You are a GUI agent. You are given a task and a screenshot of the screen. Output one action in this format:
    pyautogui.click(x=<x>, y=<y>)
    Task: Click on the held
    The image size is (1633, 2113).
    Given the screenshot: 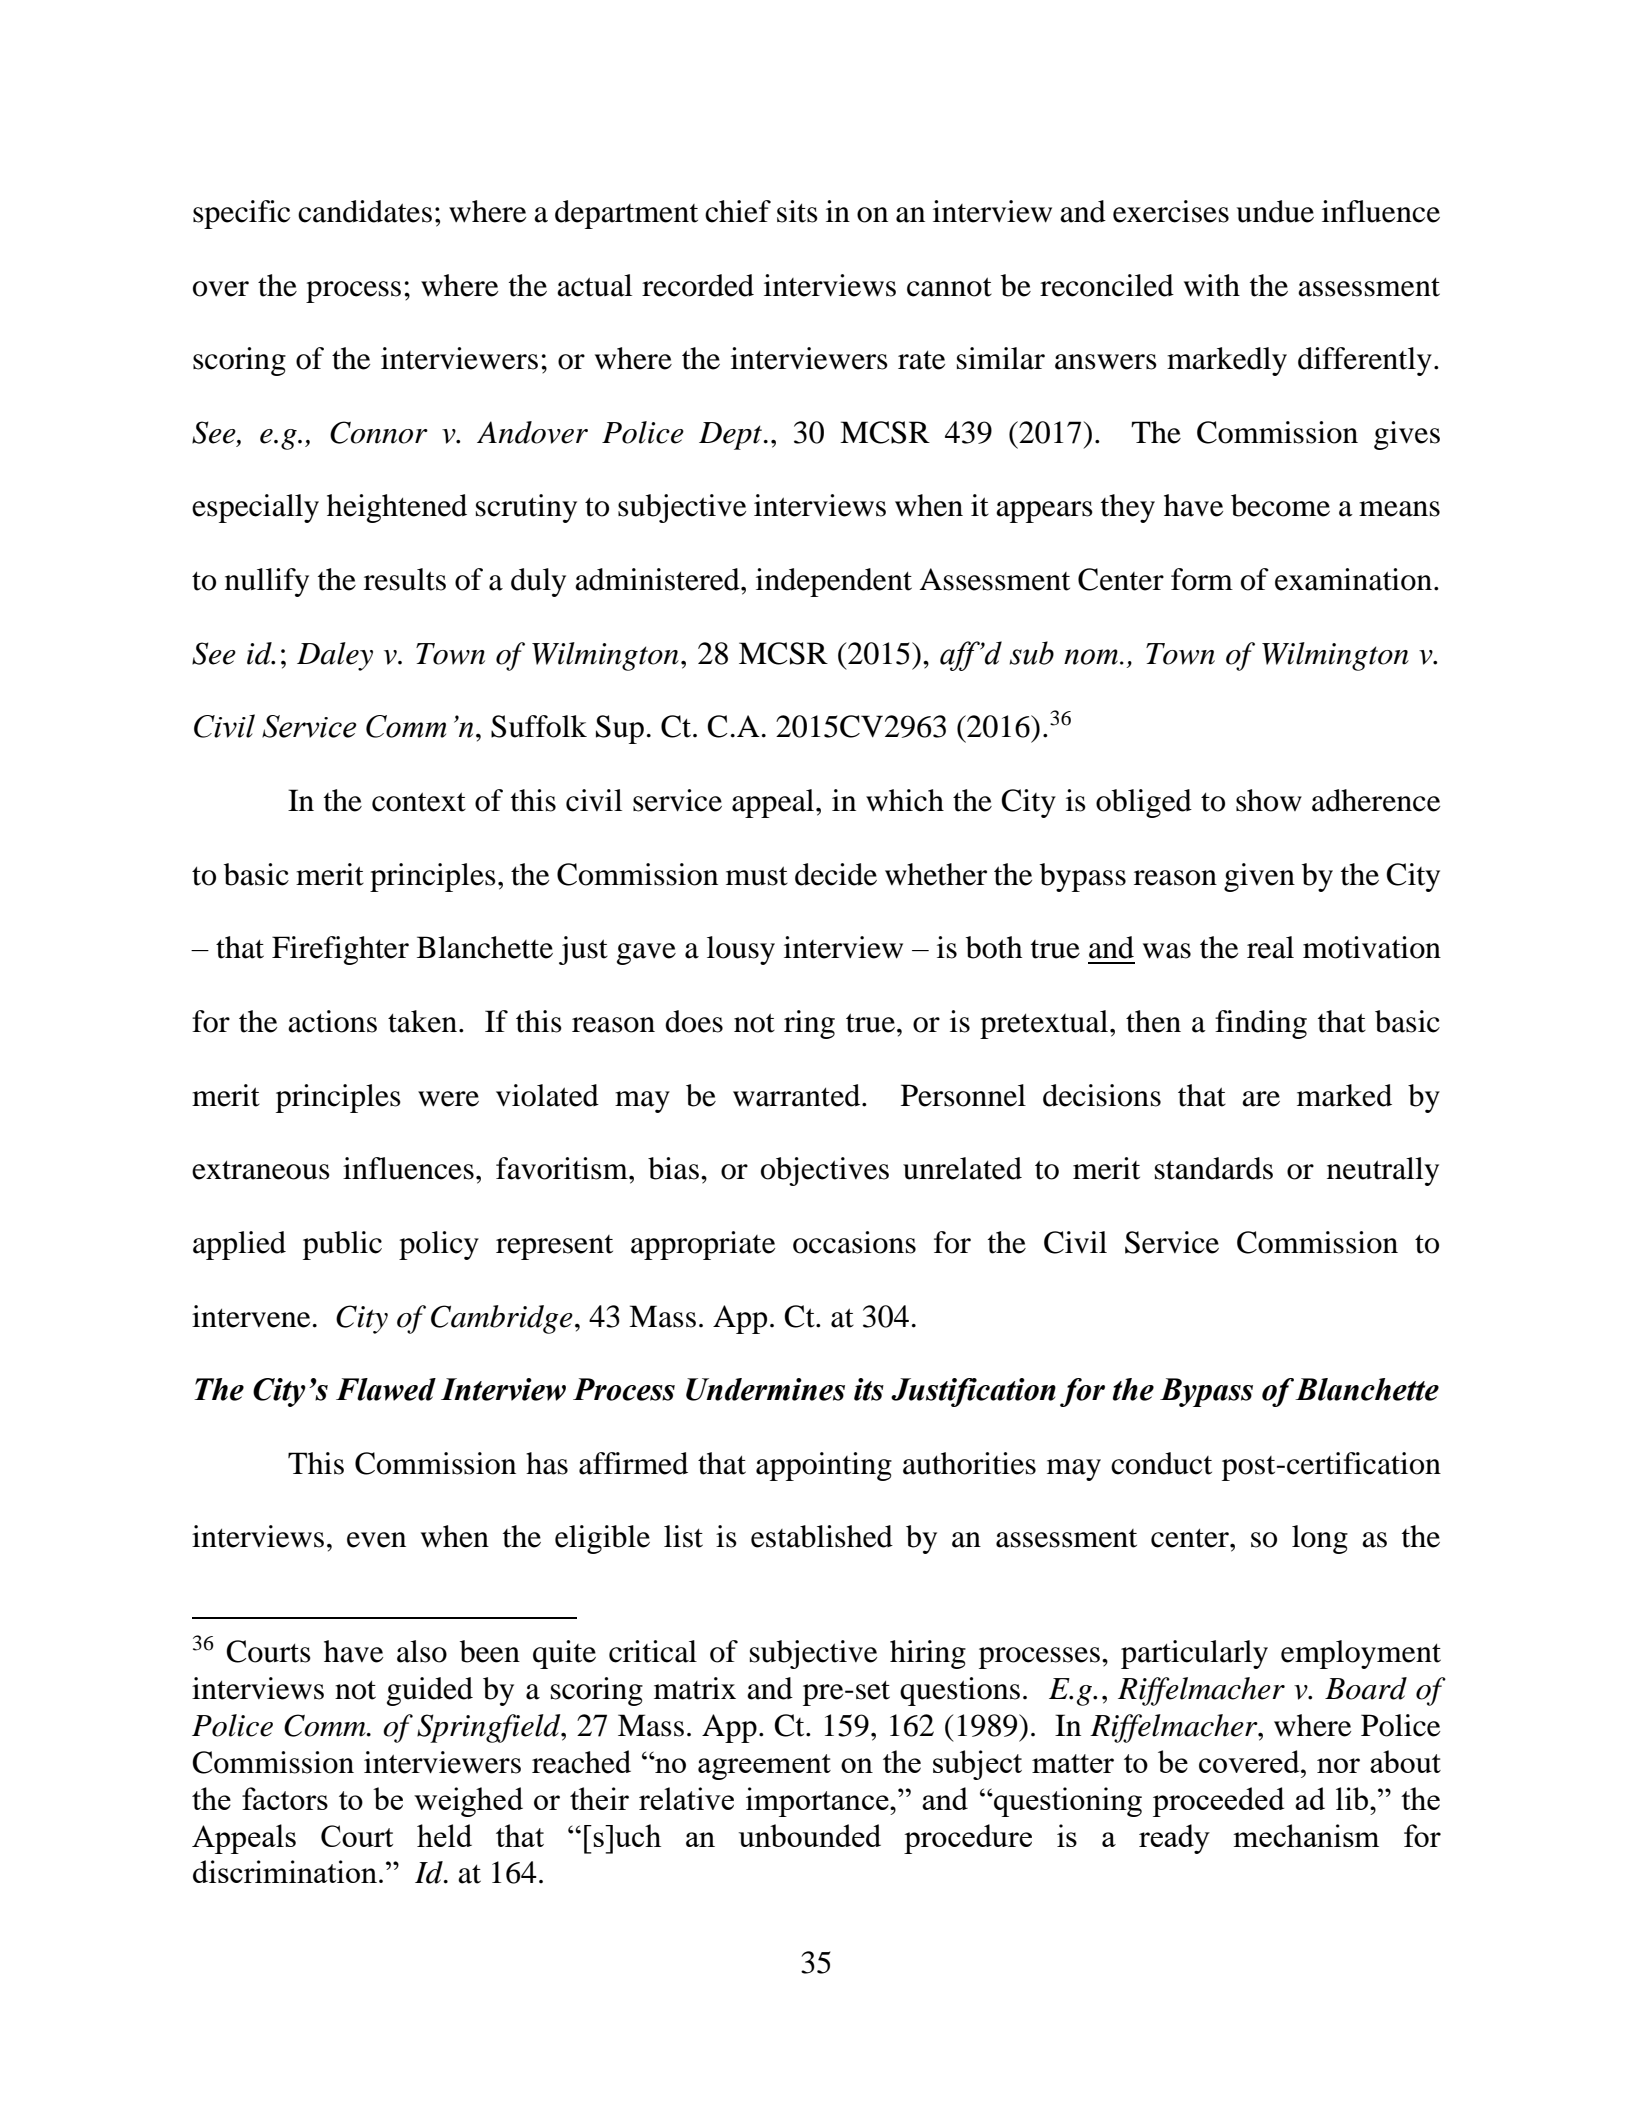 What is the action you would take?
    pyautogui.click(x=444, y=1835)
